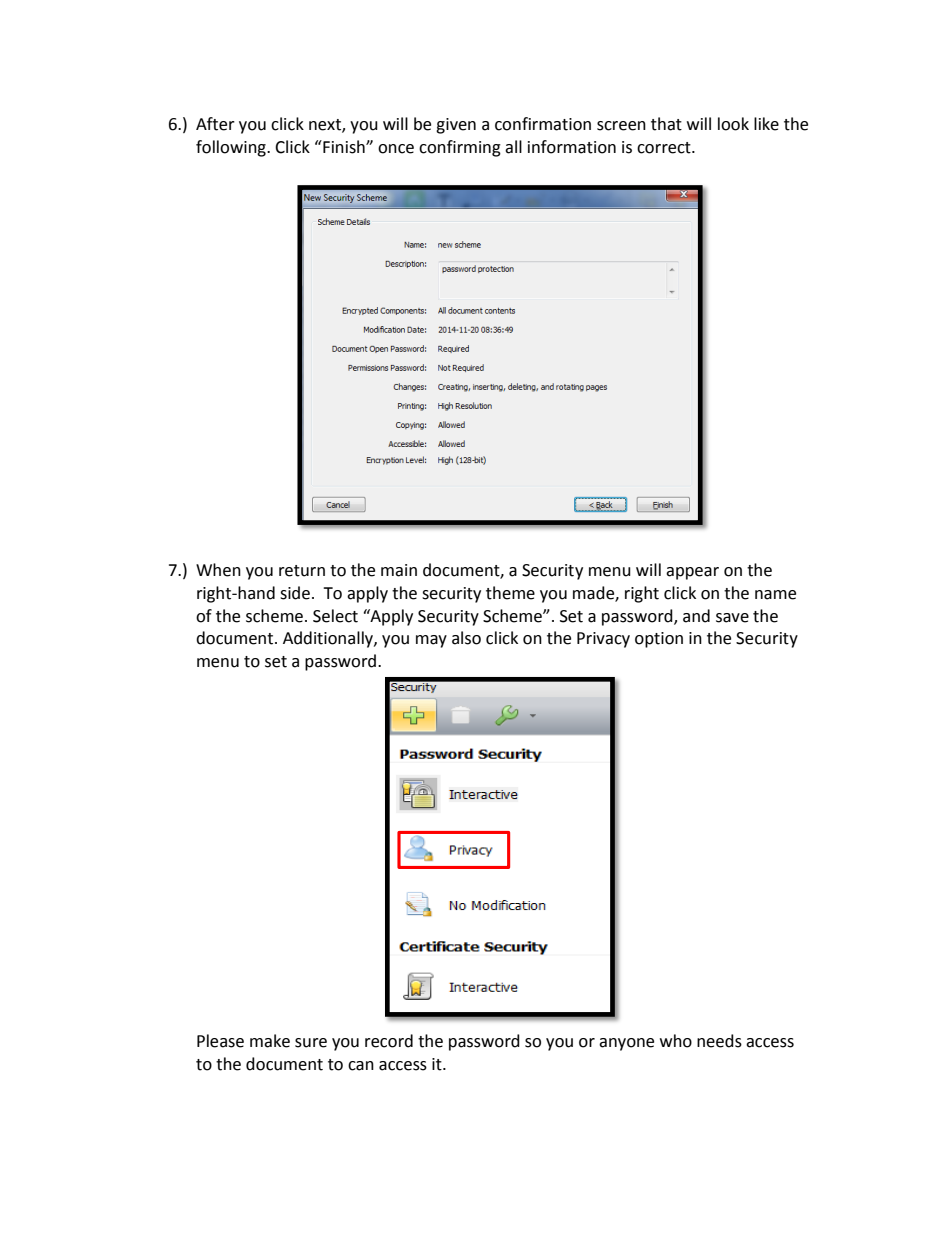  What do you see at coordinates (295, 593) in the document?
I see `side` at bounding box center [295, 593].
